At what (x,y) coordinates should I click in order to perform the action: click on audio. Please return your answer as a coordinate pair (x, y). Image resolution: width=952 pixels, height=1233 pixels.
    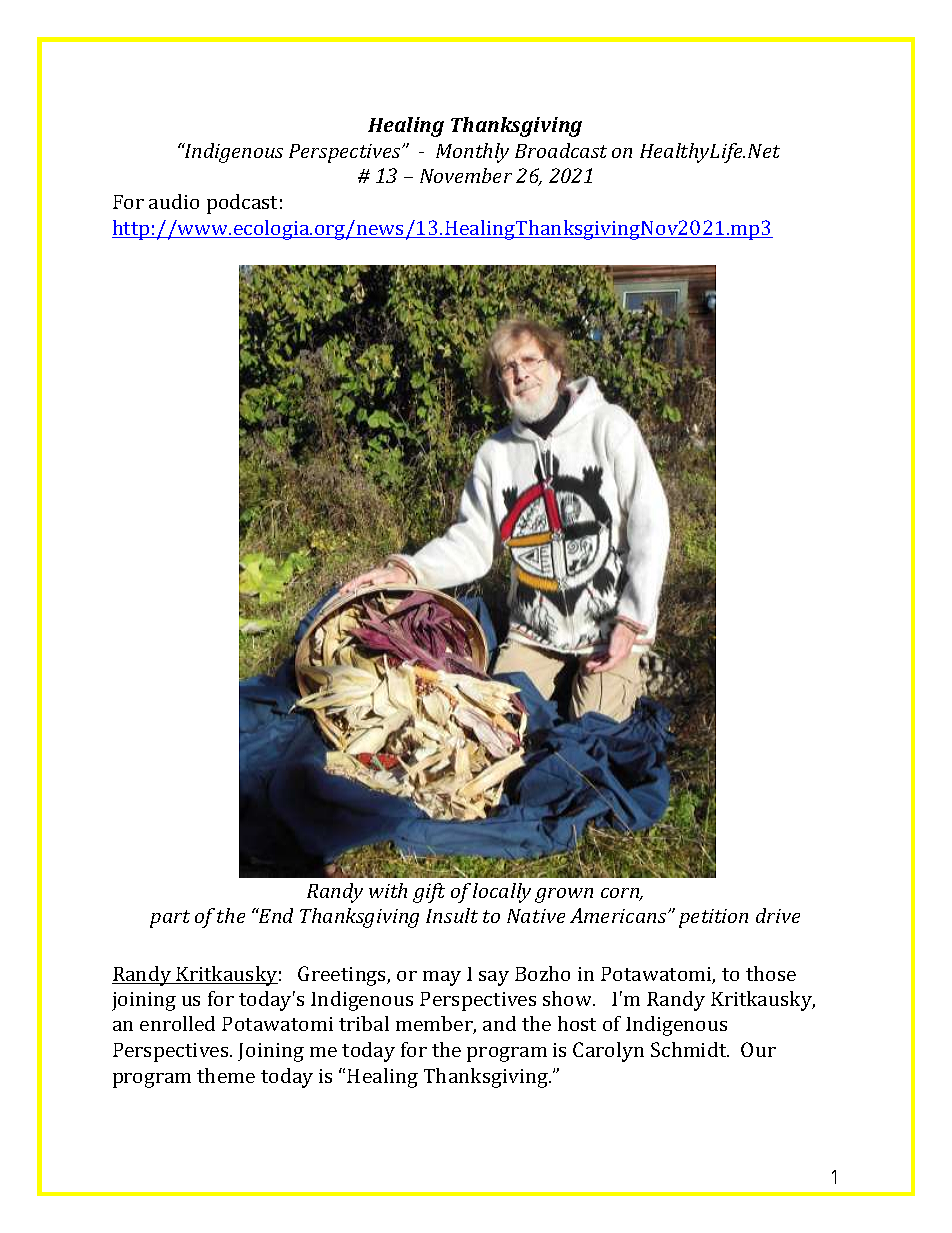
    Looking at the image, I should click on (174, 201).
